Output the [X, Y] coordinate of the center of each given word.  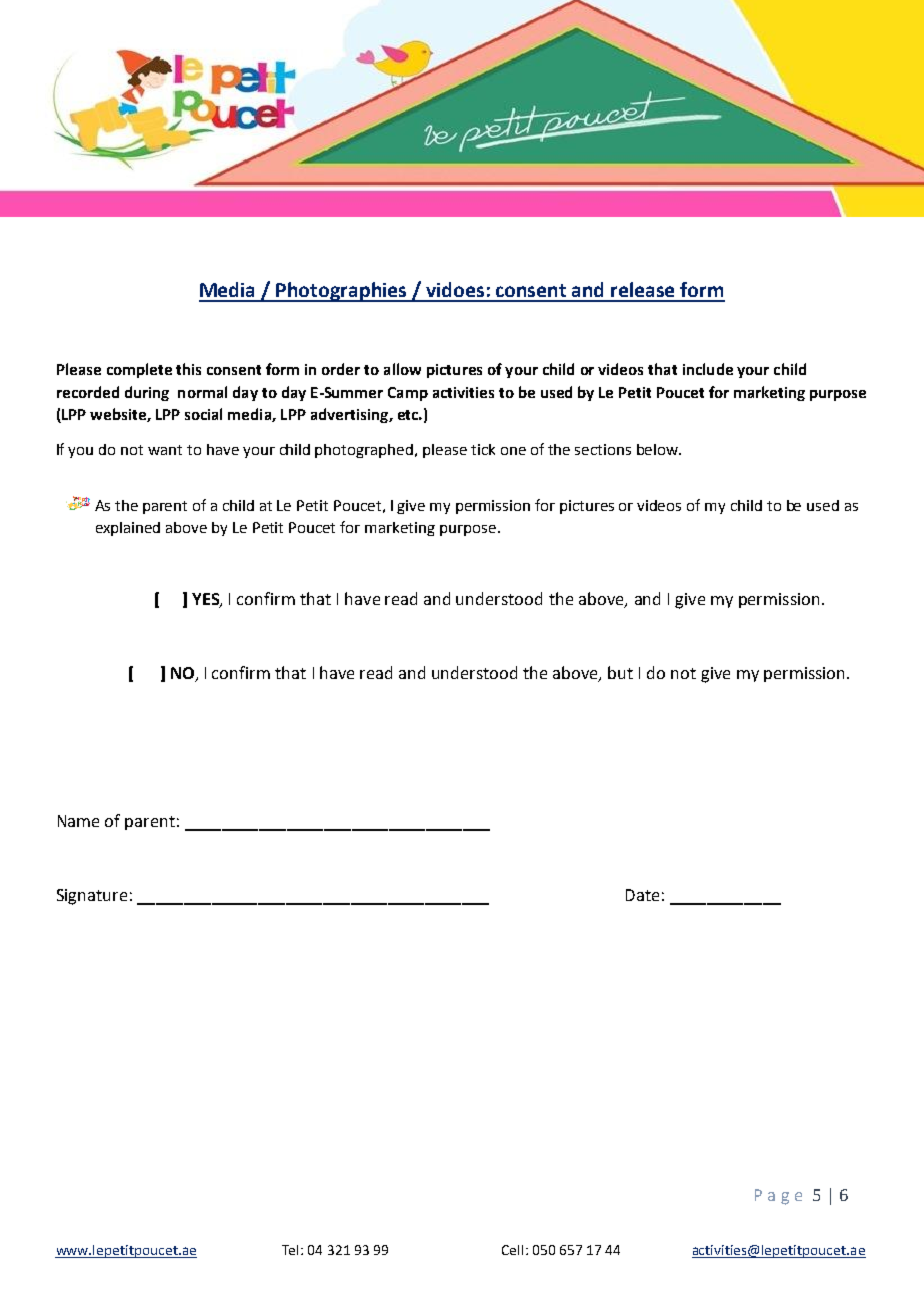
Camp [408, 394]
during [147, 393]
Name [78, 821]
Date [642, 895]
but [620, 672]
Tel [292, 1250]
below [658, 449]
